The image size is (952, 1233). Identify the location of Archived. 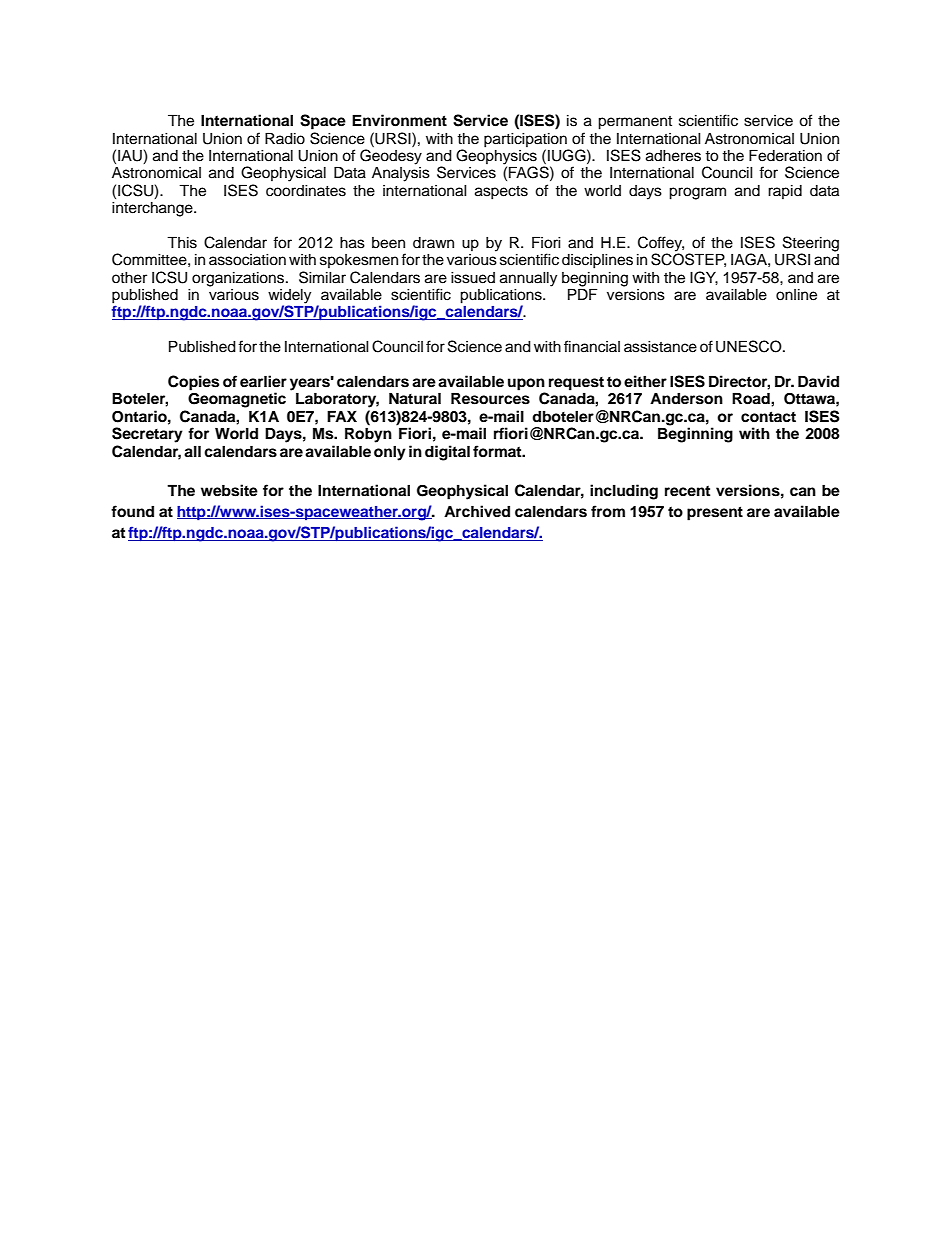
(477, 511).
